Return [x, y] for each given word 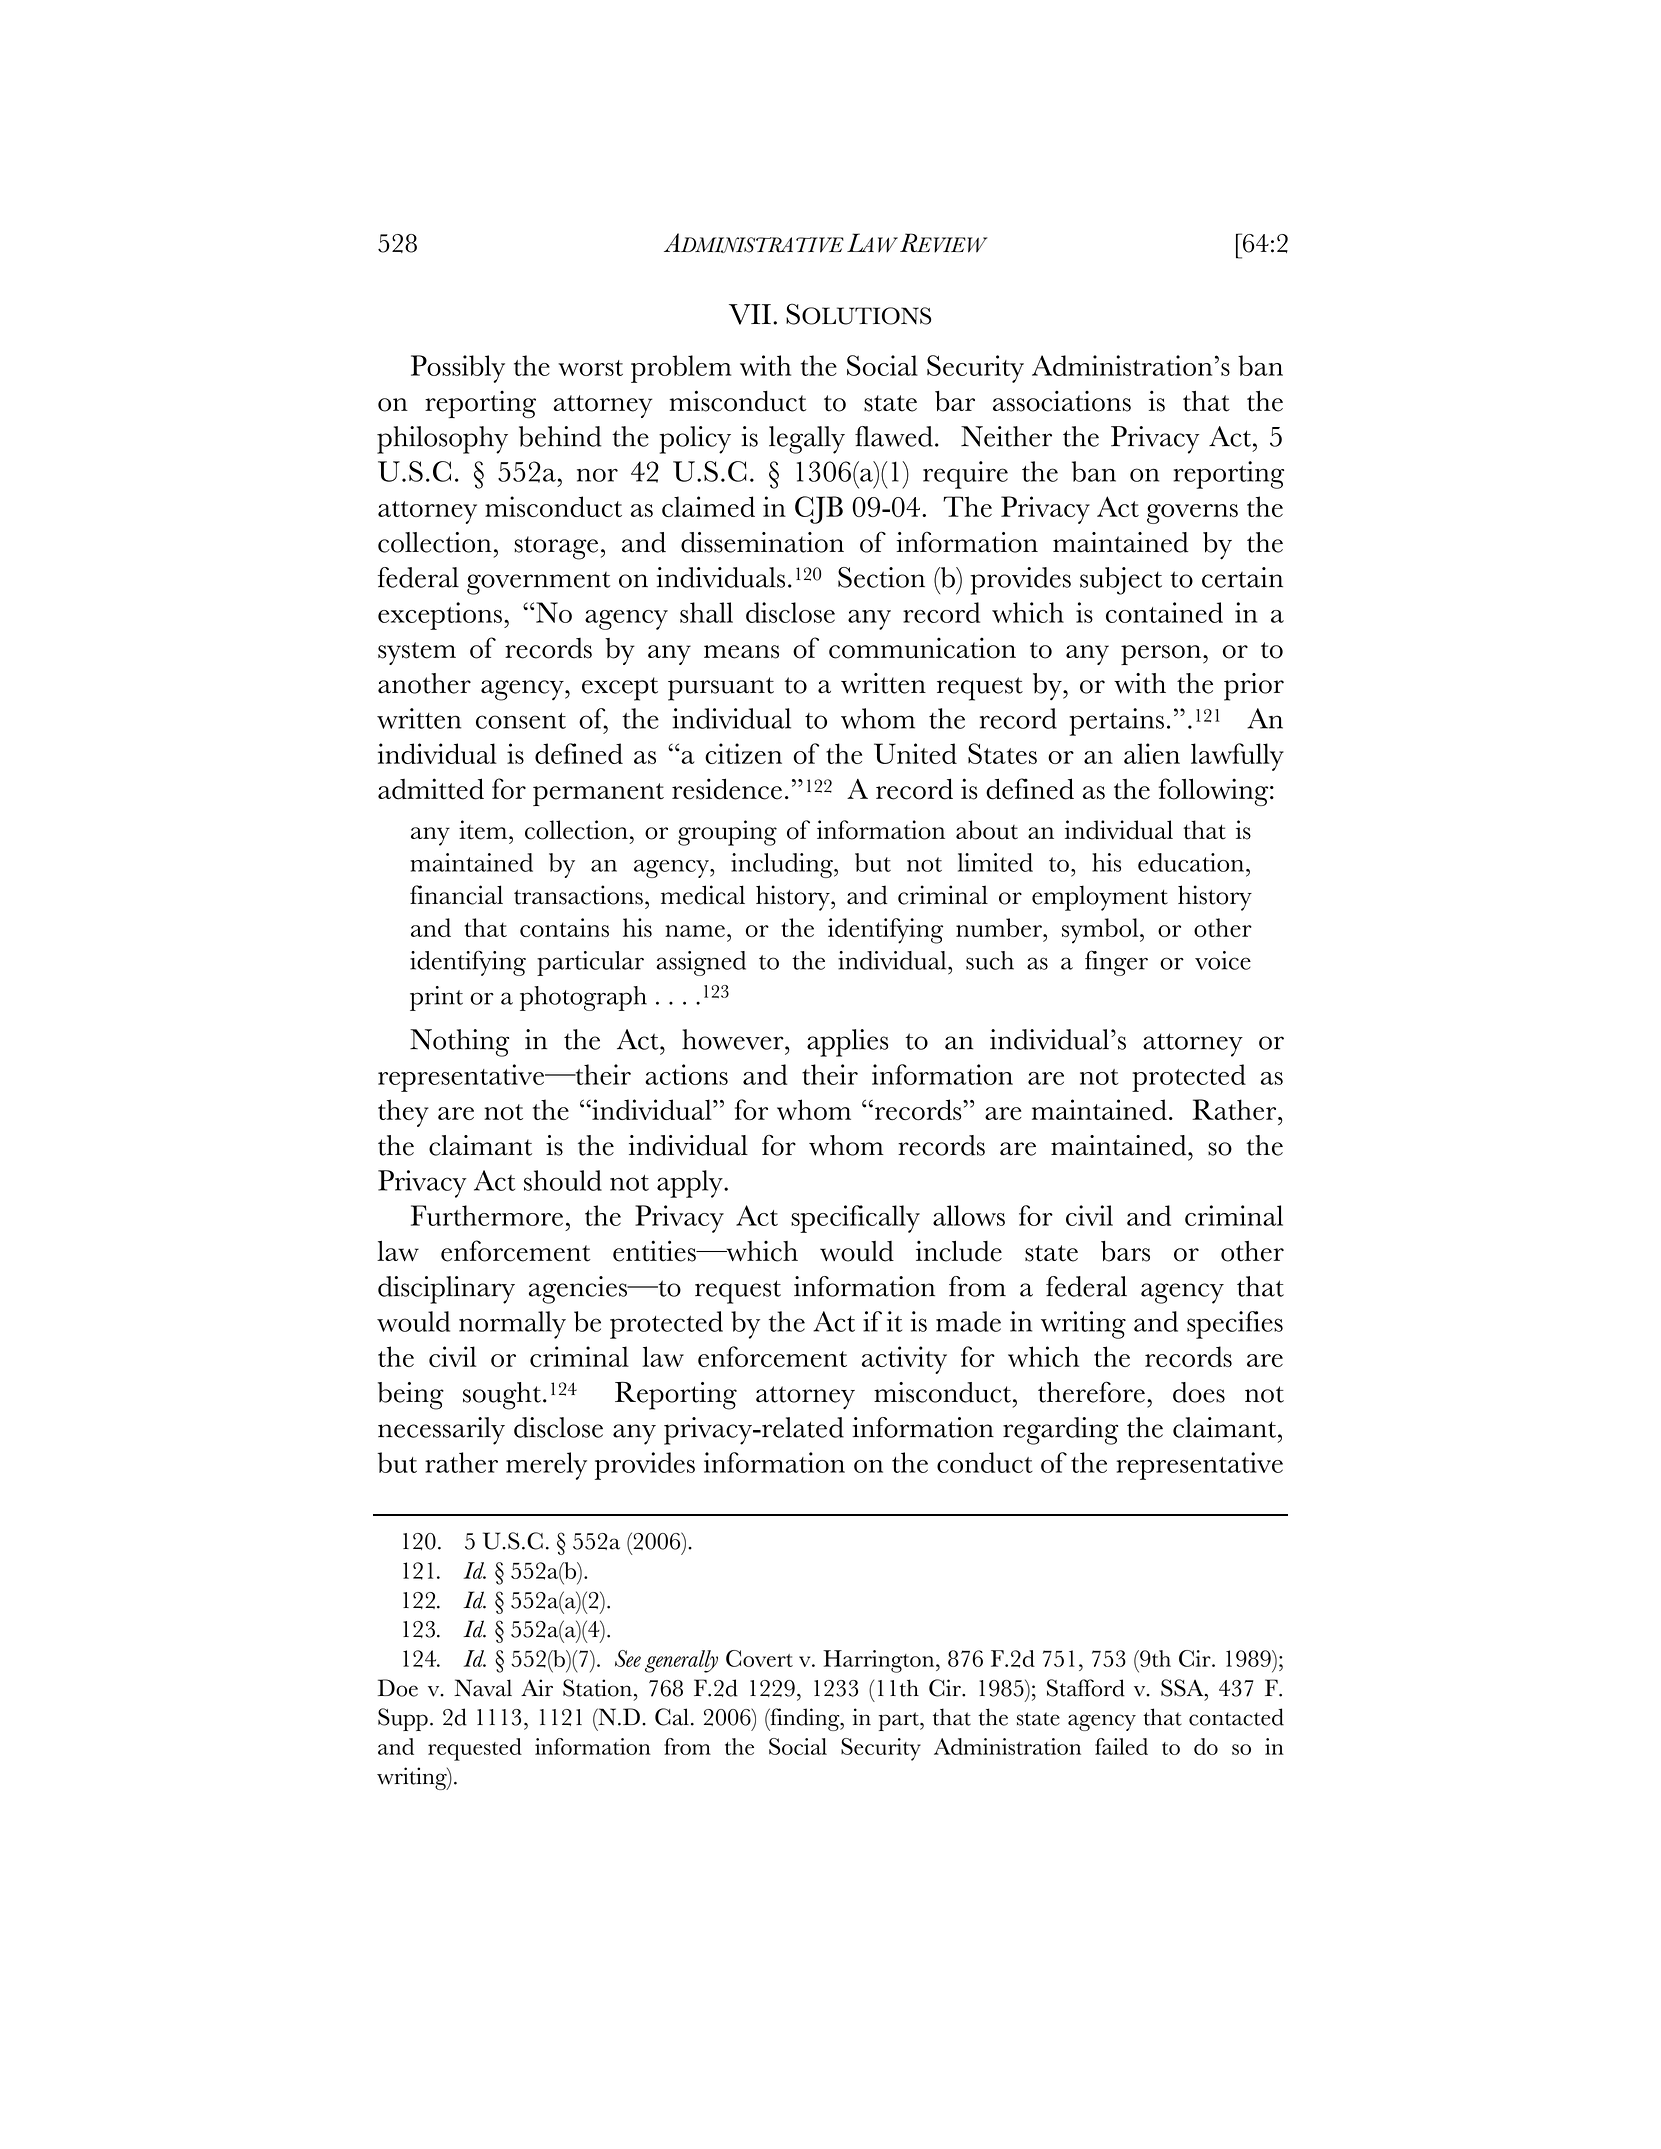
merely [546, 1466]
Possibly [458, 369]
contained [1164, 612]
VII [750, 314]
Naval [483, 1688]
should [563, 1180]
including [783, 865]
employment [1100, 898]
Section [881, 577]
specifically [855, 1219]
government [538, 583]
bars [1125, 1251]
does [1199, 1392]
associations [1062, 401]
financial [456, 895]
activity [904, 1360]
